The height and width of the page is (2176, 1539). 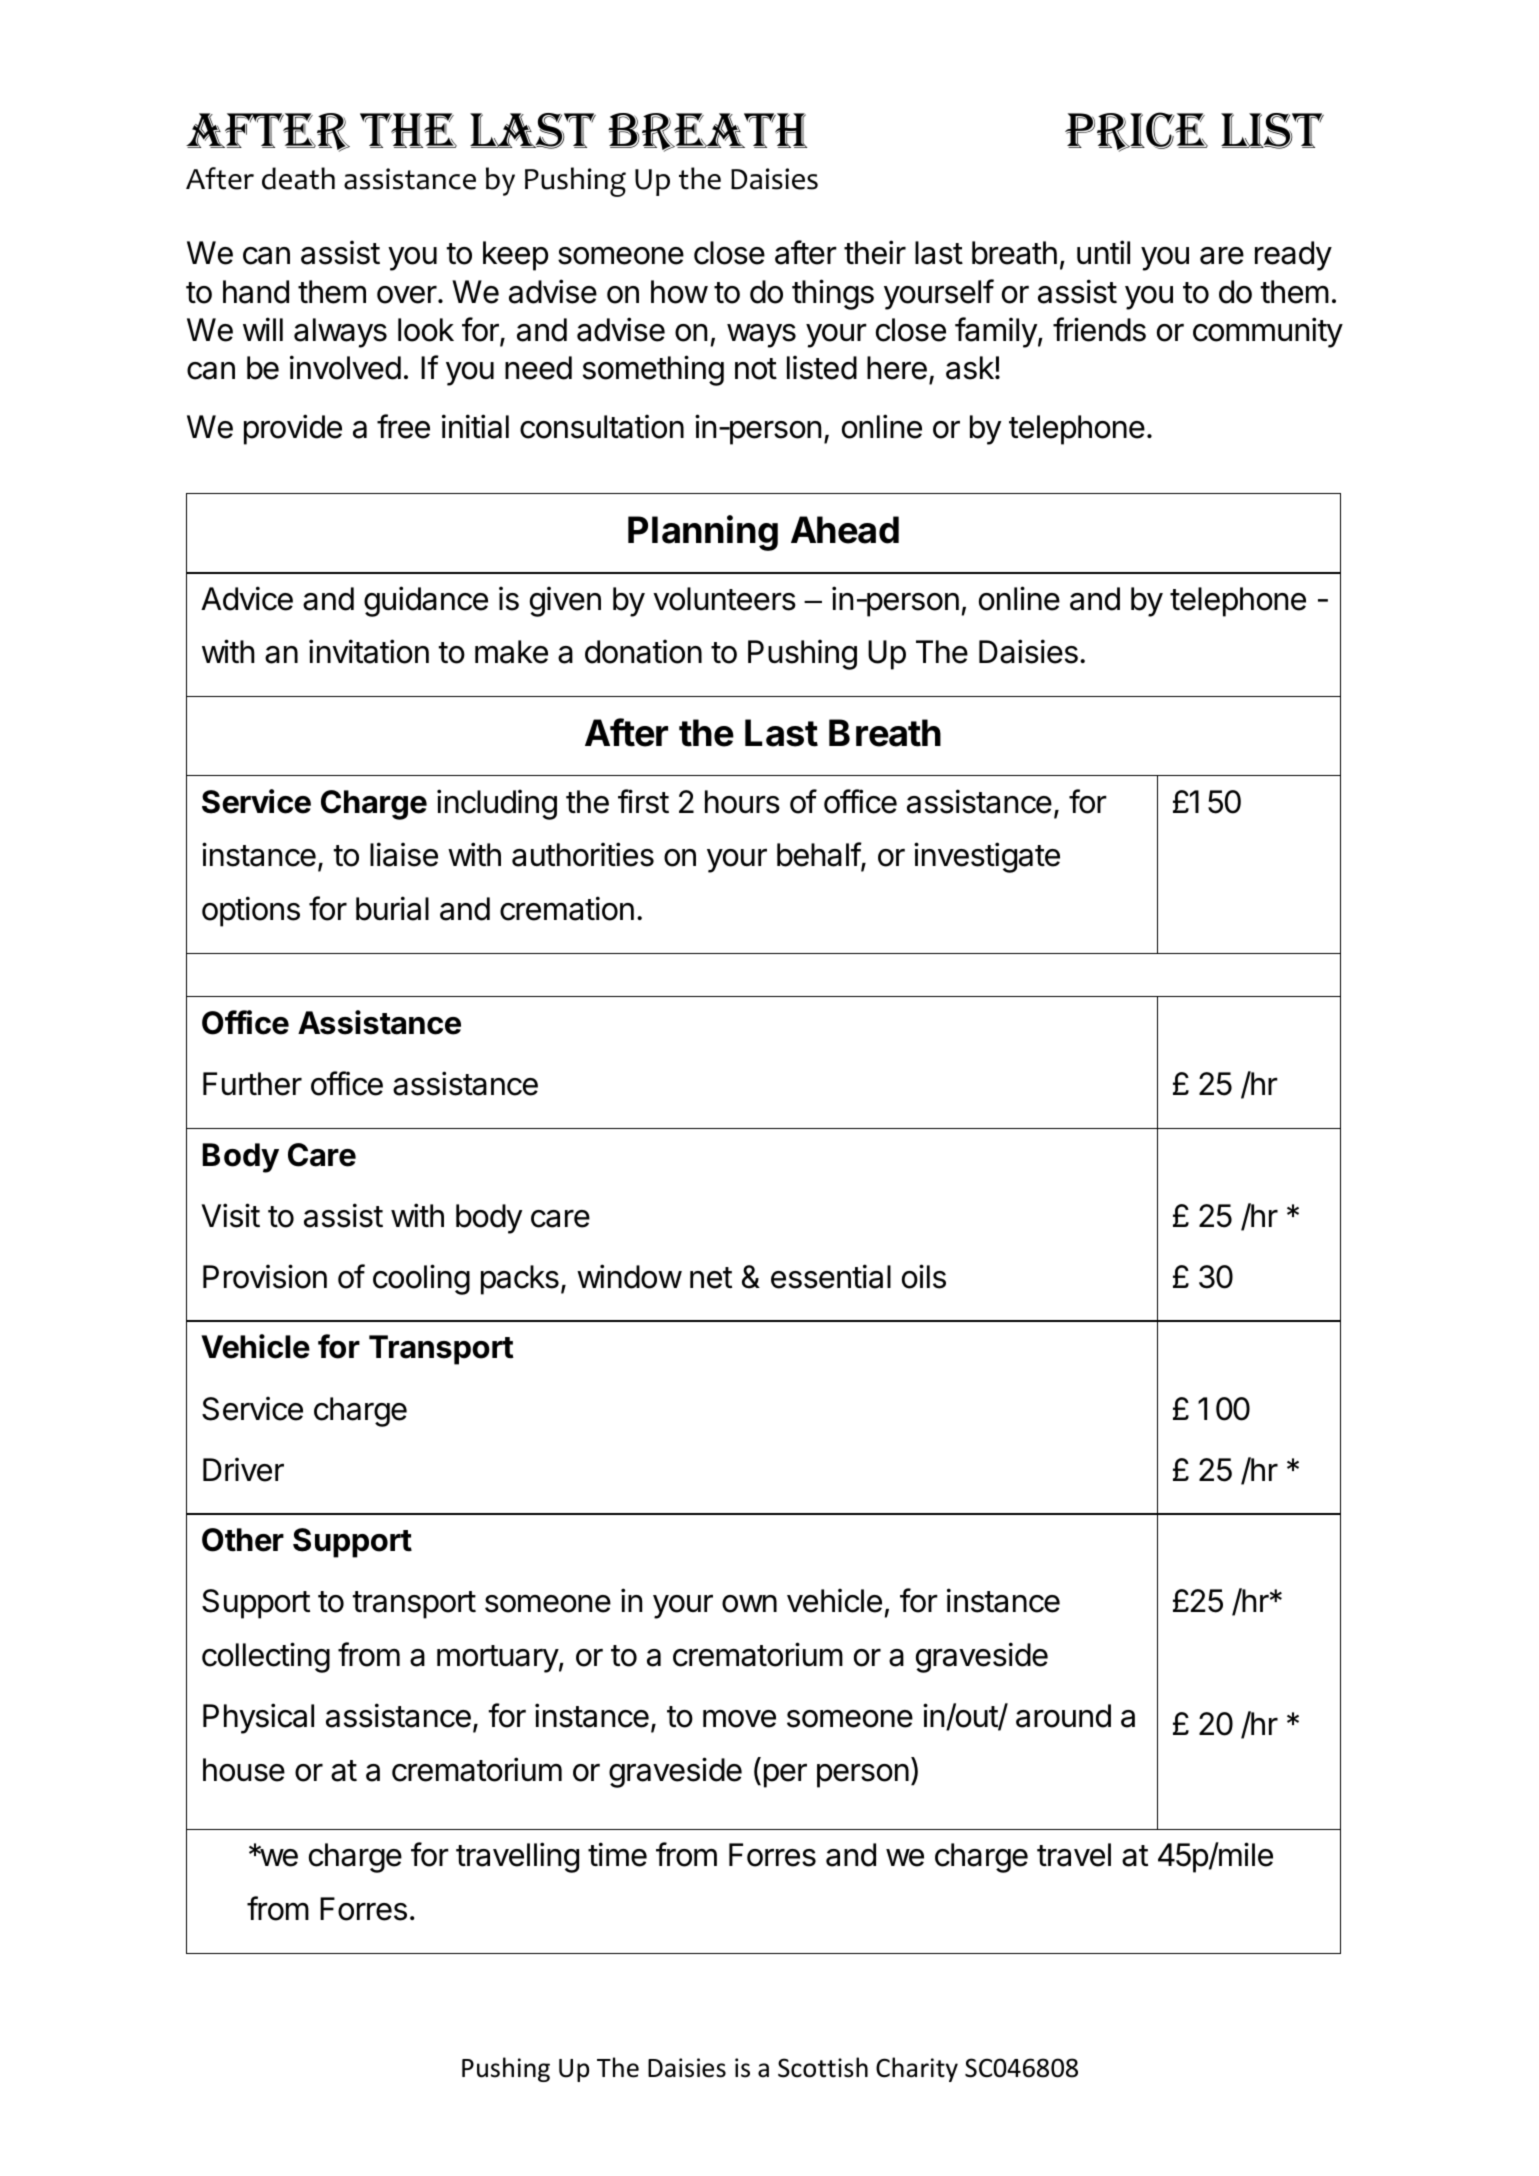 I want to click on investigate, so click(x=987, y=857).
